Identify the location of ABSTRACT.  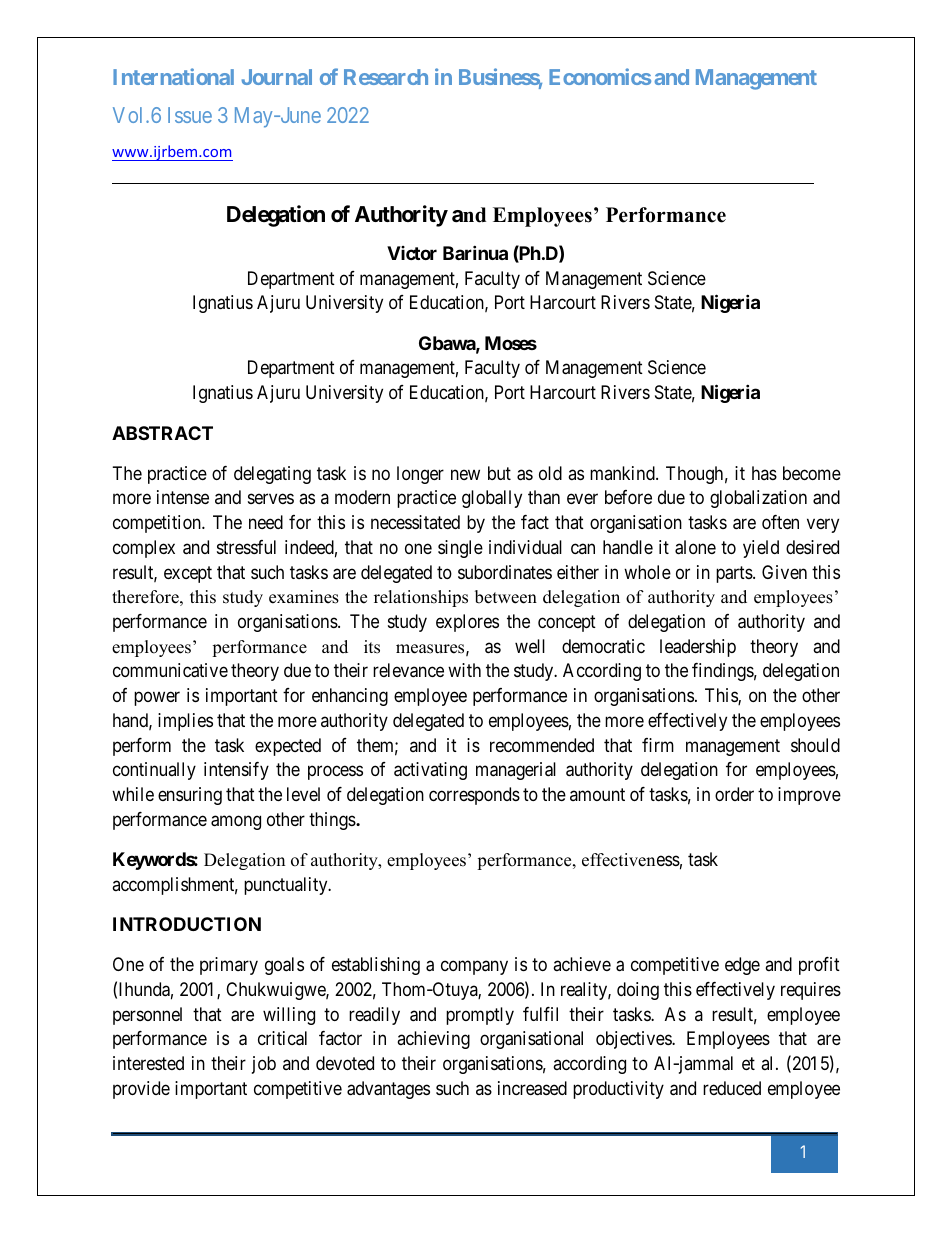
(162, 433).
